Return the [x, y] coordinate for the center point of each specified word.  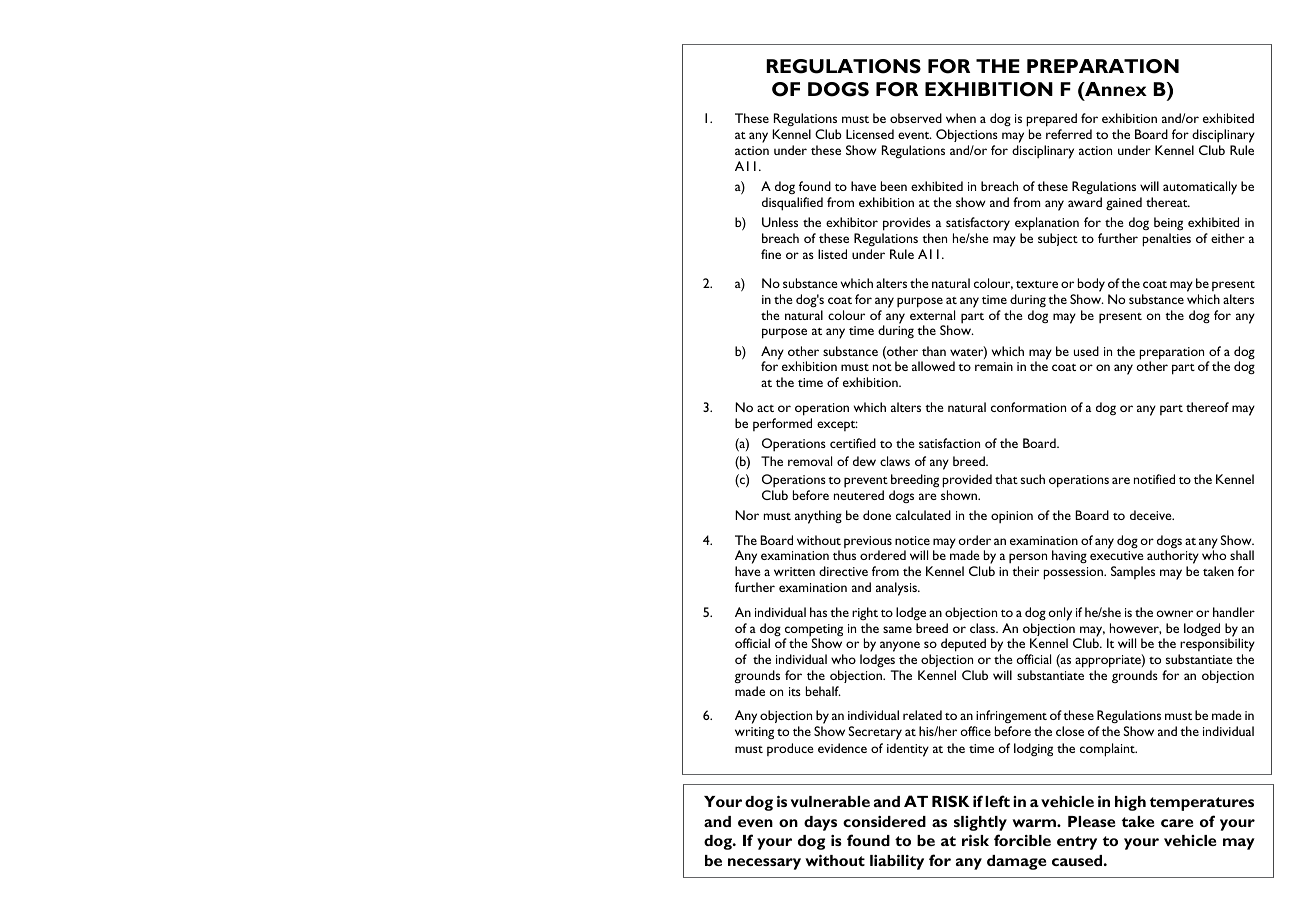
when [961, 118]
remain [994, 366]
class [984, 628]
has [818, 612]
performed [782, 424]
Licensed [870, 134]
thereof [1207, 407]
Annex [1115, 89]
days [820, 823]
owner [1175, 613]
